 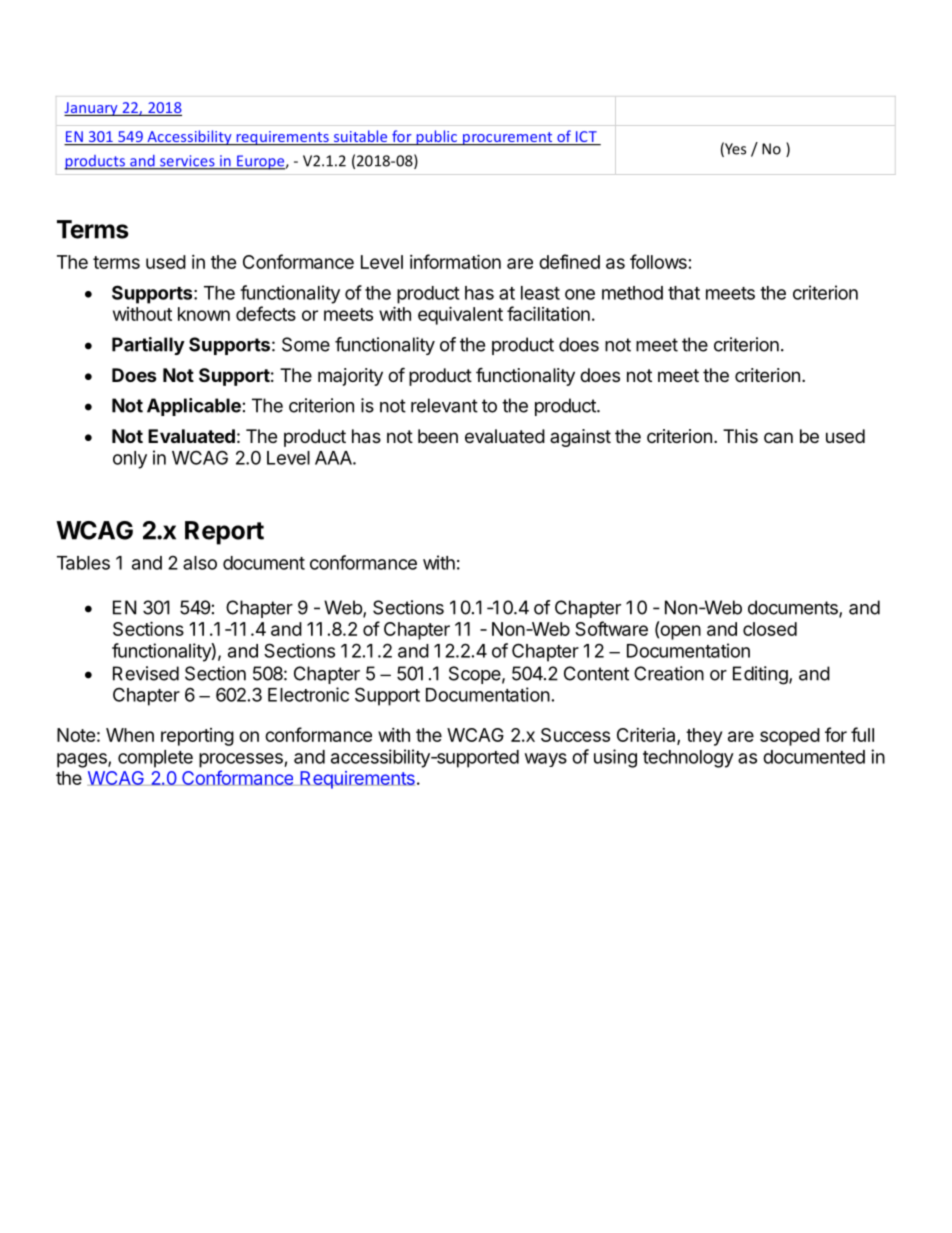 What do you see at coordinates (546, 760) in the page?
I see `ways` at bounding box center [546, 760].
